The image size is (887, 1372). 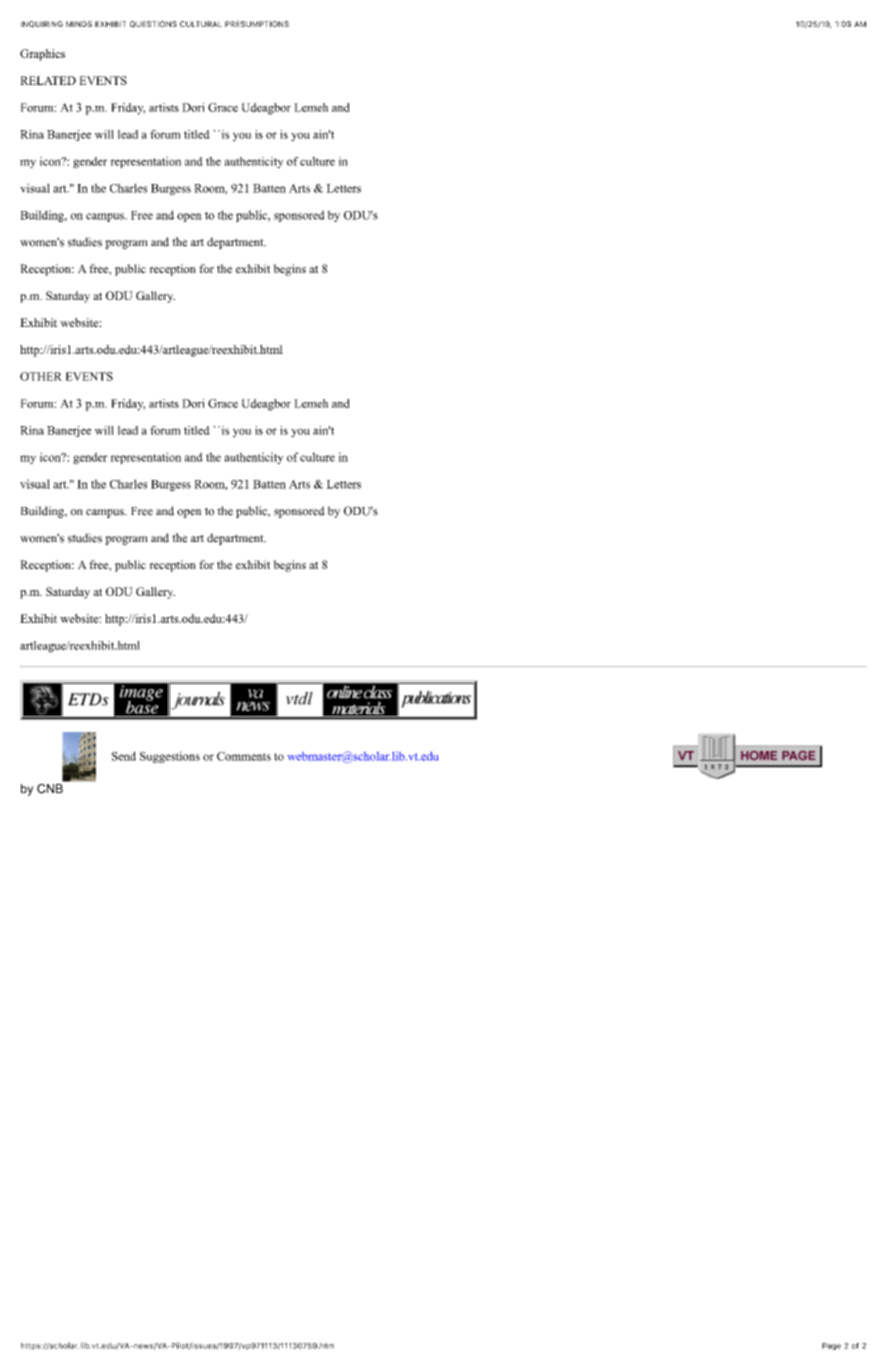 What do you see at coordinates (170, 757) in the screenshot?
I see `Suggestions` at bounding box center [170, 757].
